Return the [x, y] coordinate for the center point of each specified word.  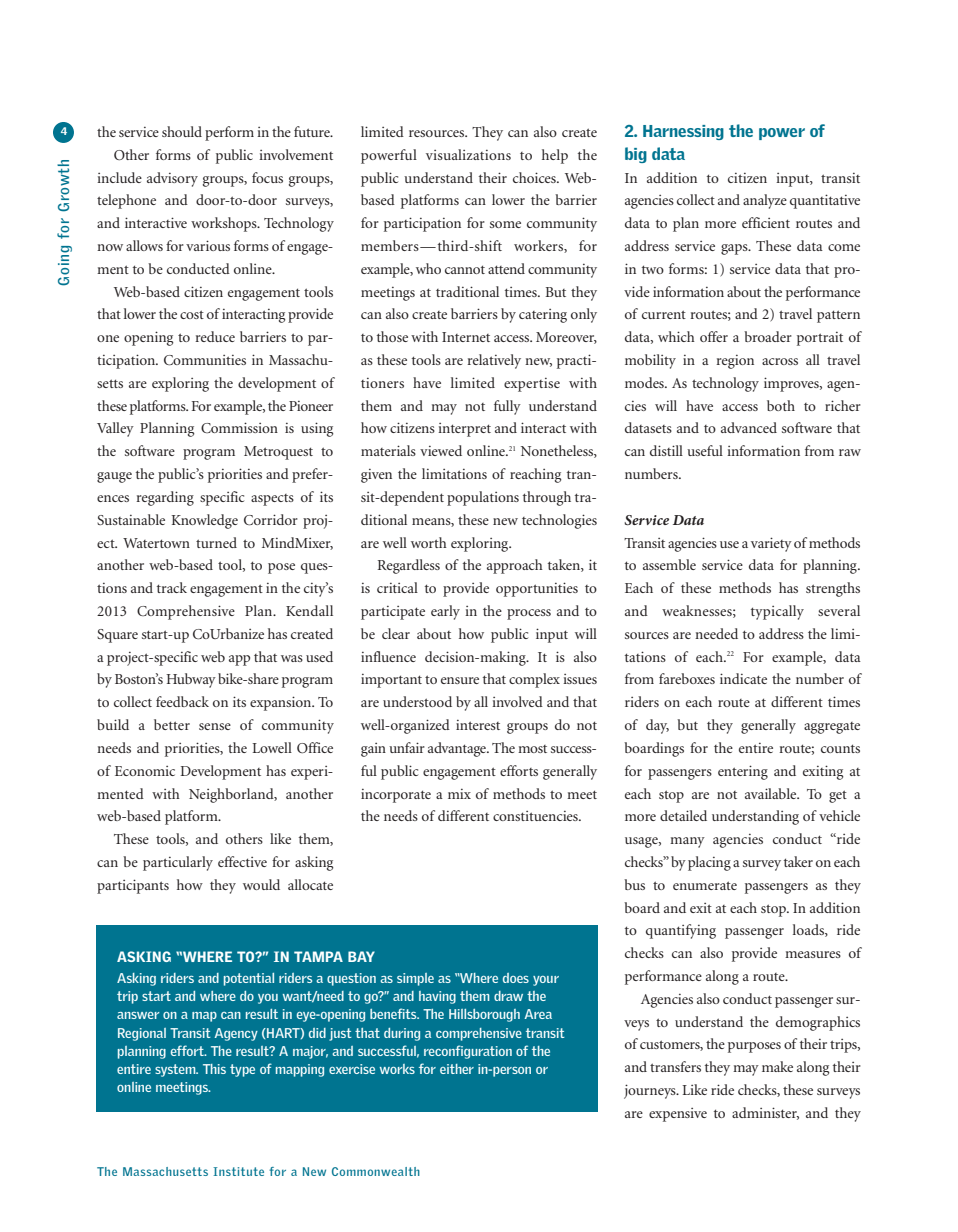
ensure [460, 680]
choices [535, 177]
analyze [765, 201]
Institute [238, 1171]
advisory [172, 179]
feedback [182, 701]
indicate [743, 678]
